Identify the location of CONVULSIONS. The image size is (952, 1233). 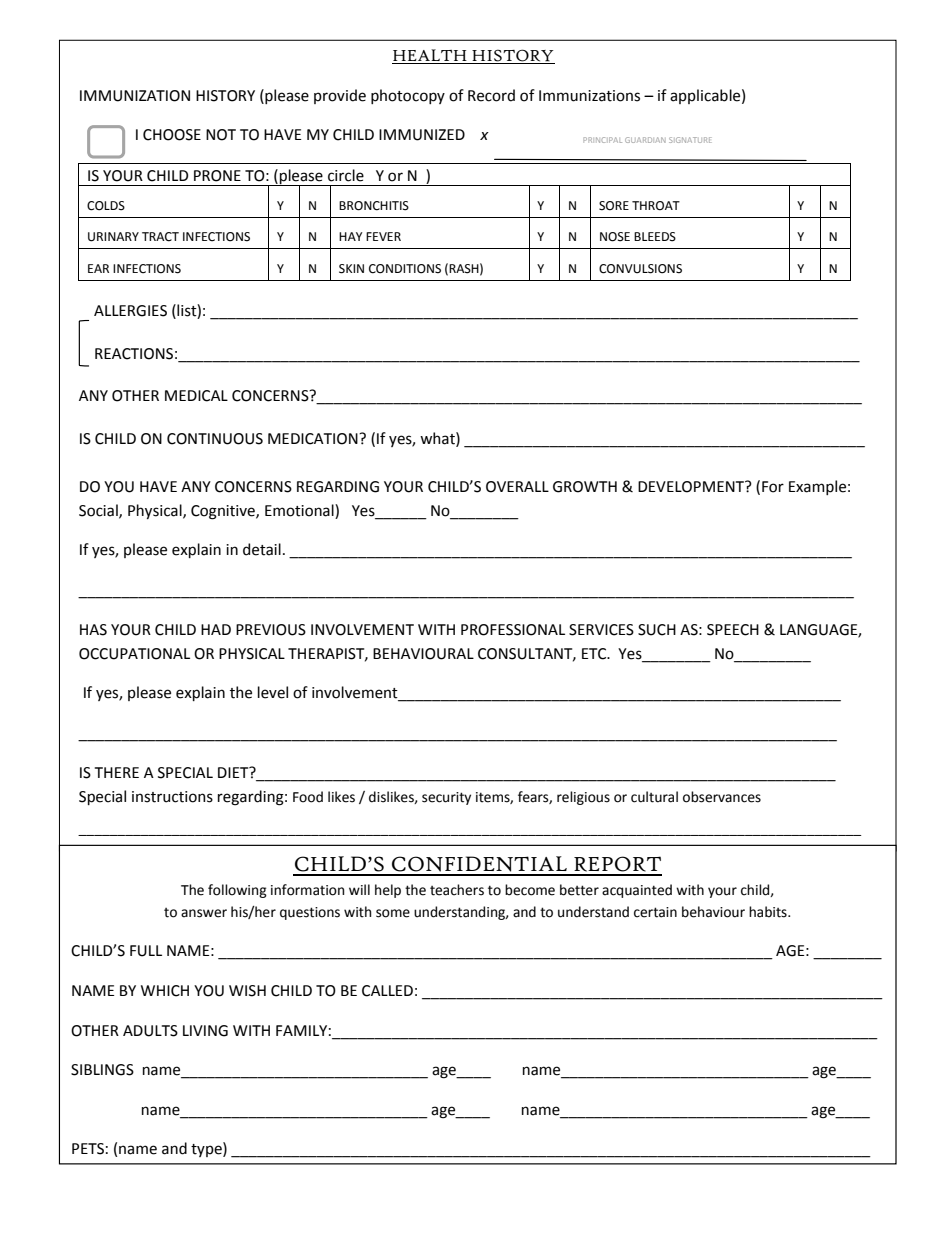
(640, 269).
